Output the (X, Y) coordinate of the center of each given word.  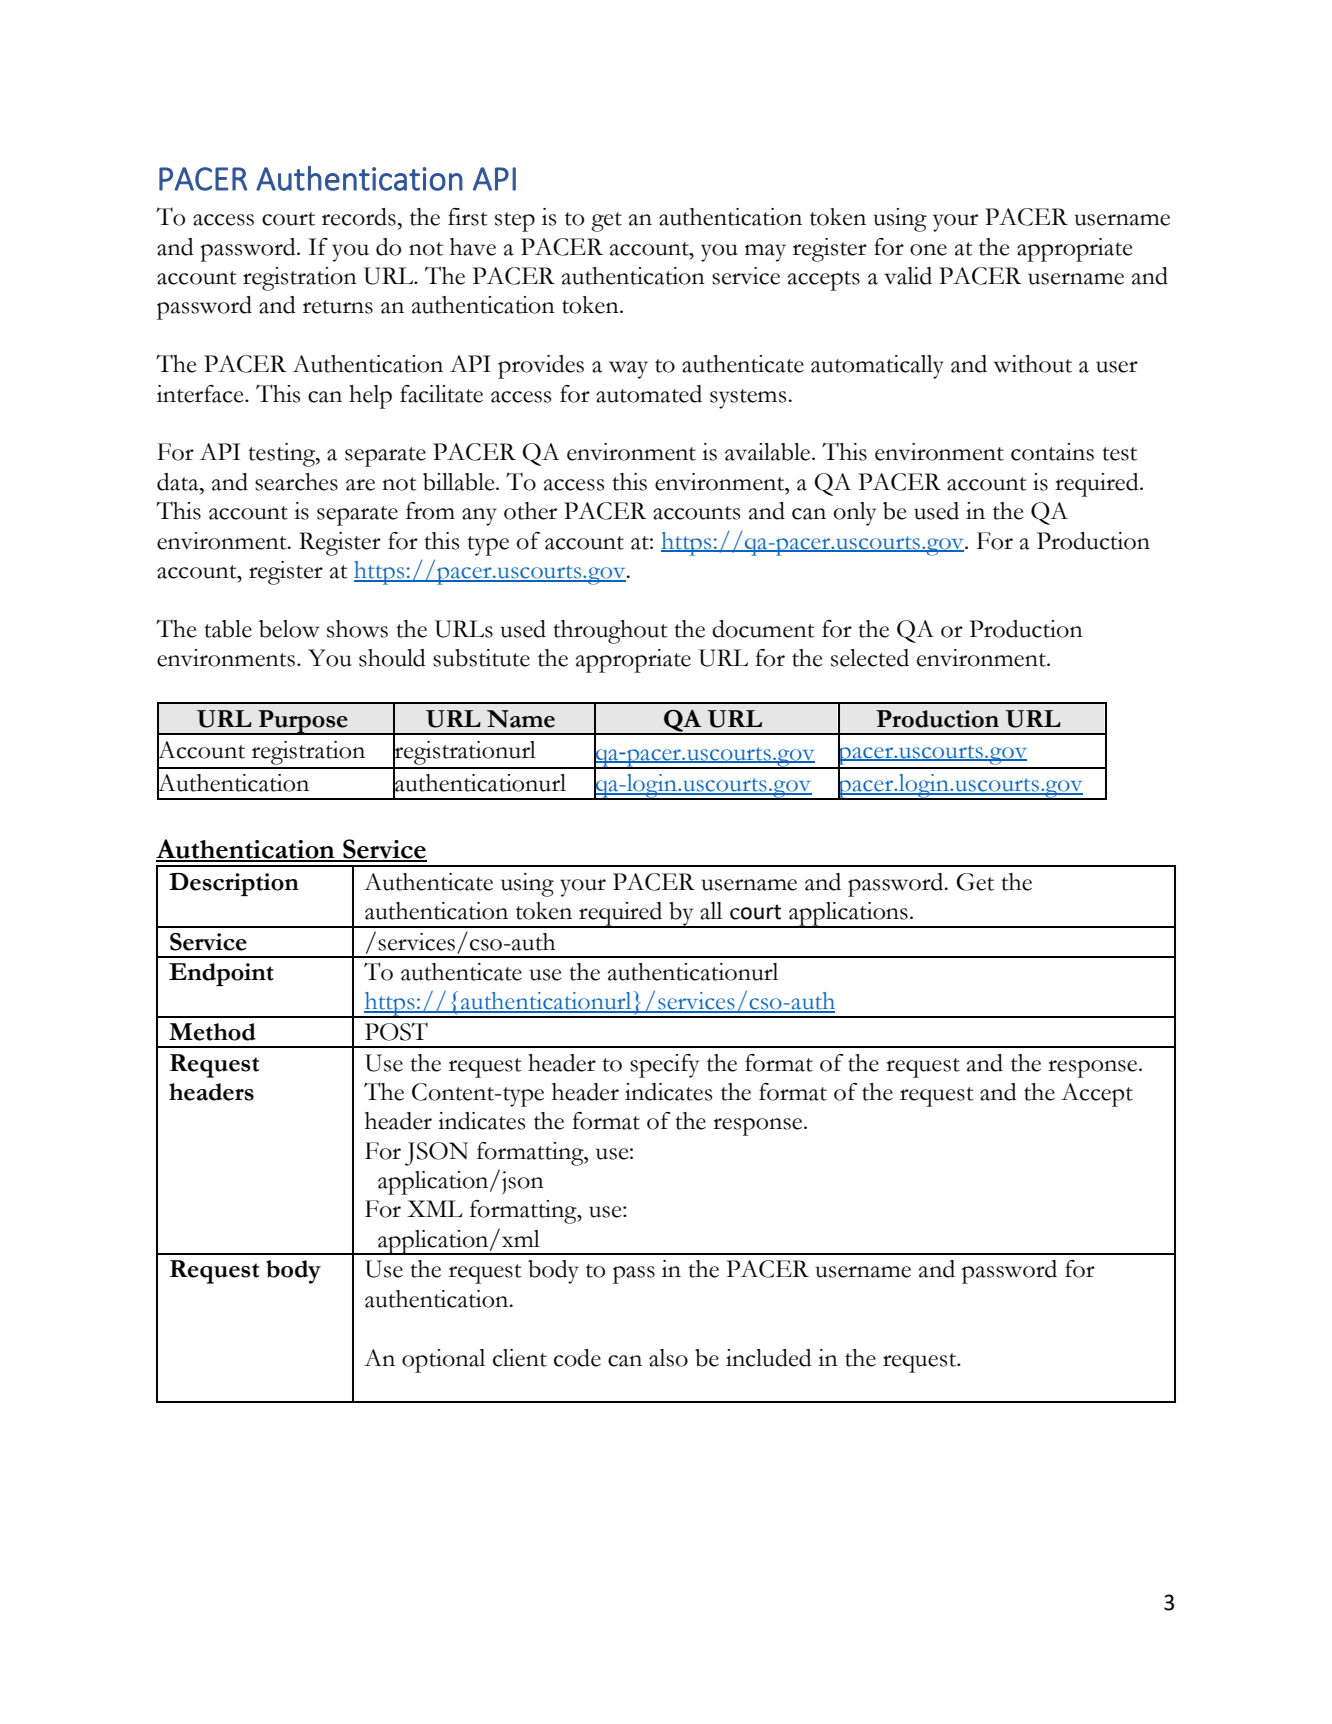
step (515, 222)
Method (212, 1032)
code (577, 1358)
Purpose (303, 722)
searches (296, 482)
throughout (610, 632)
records (359, 217)
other (530, 511)
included (769, 1358)
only (855, 514)
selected (870, 658)
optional (443, 1361)
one (928, 250)
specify (664, 1066)
